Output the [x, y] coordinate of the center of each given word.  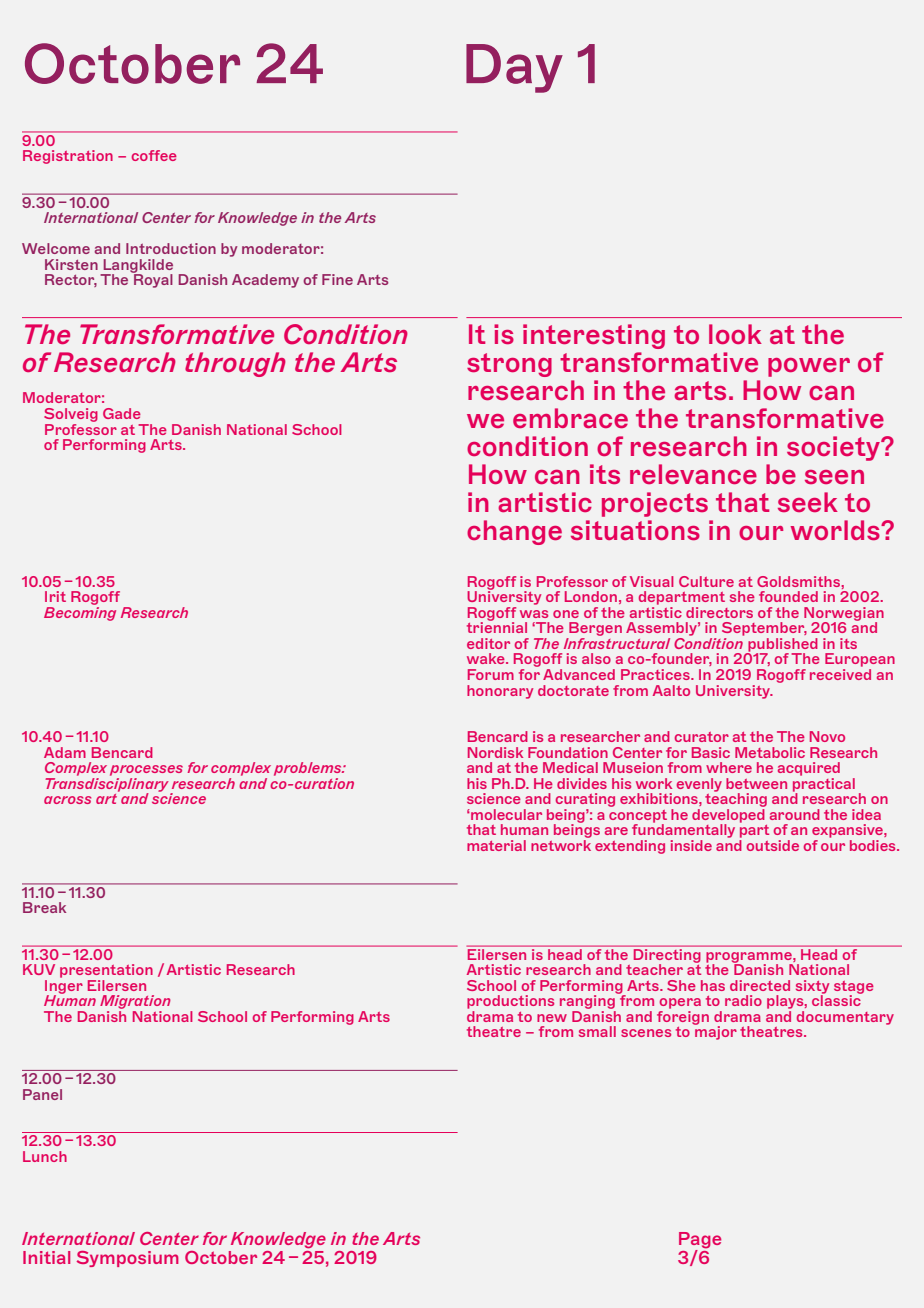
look [735, 334]
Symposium [128, 1259]
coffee [154, 155]
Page [700, 1241]
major [715, 1032]
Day [514, 68]
